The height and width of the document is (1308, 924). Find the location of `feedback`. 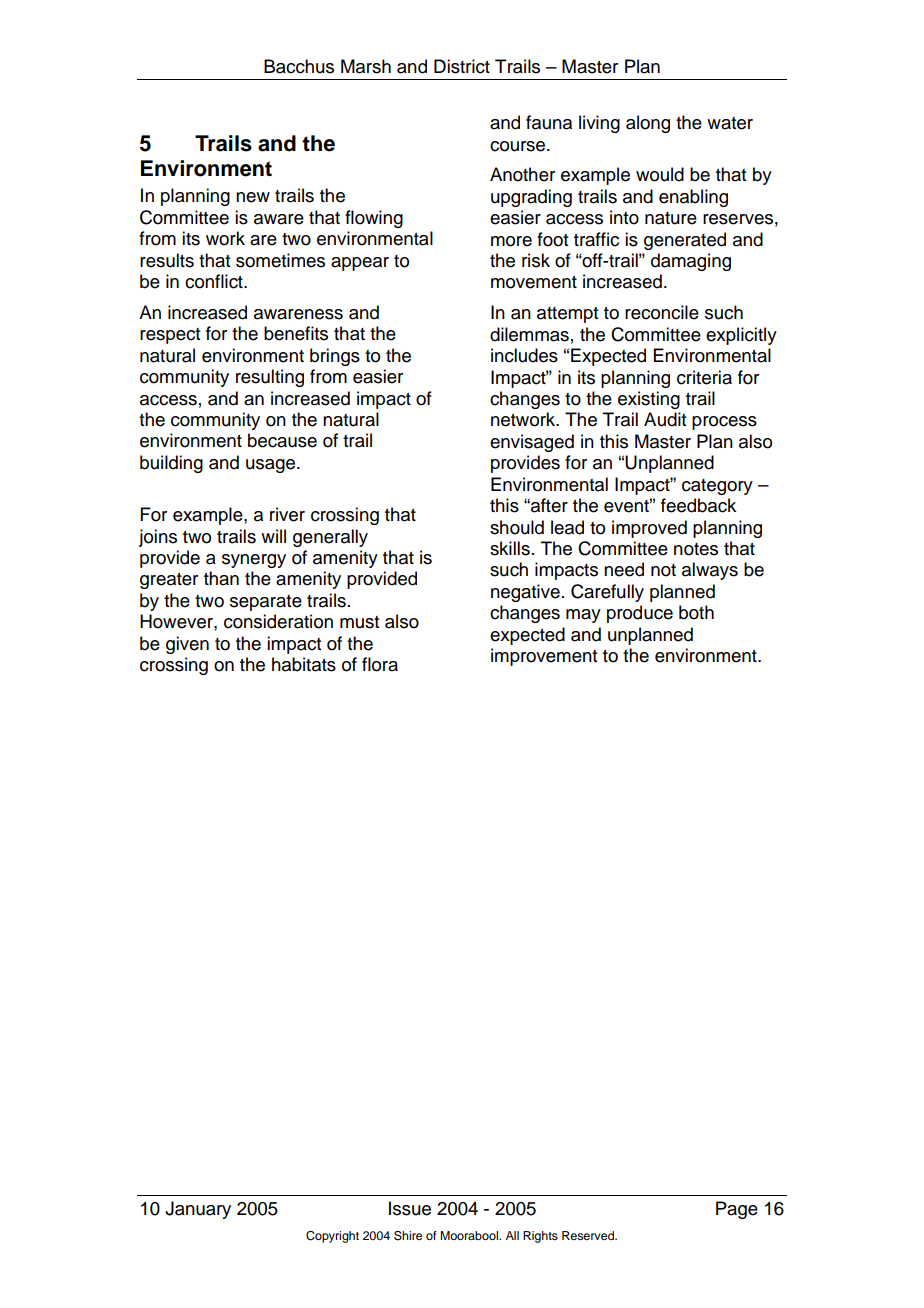

feedback is located at coordinates (698, 505).
